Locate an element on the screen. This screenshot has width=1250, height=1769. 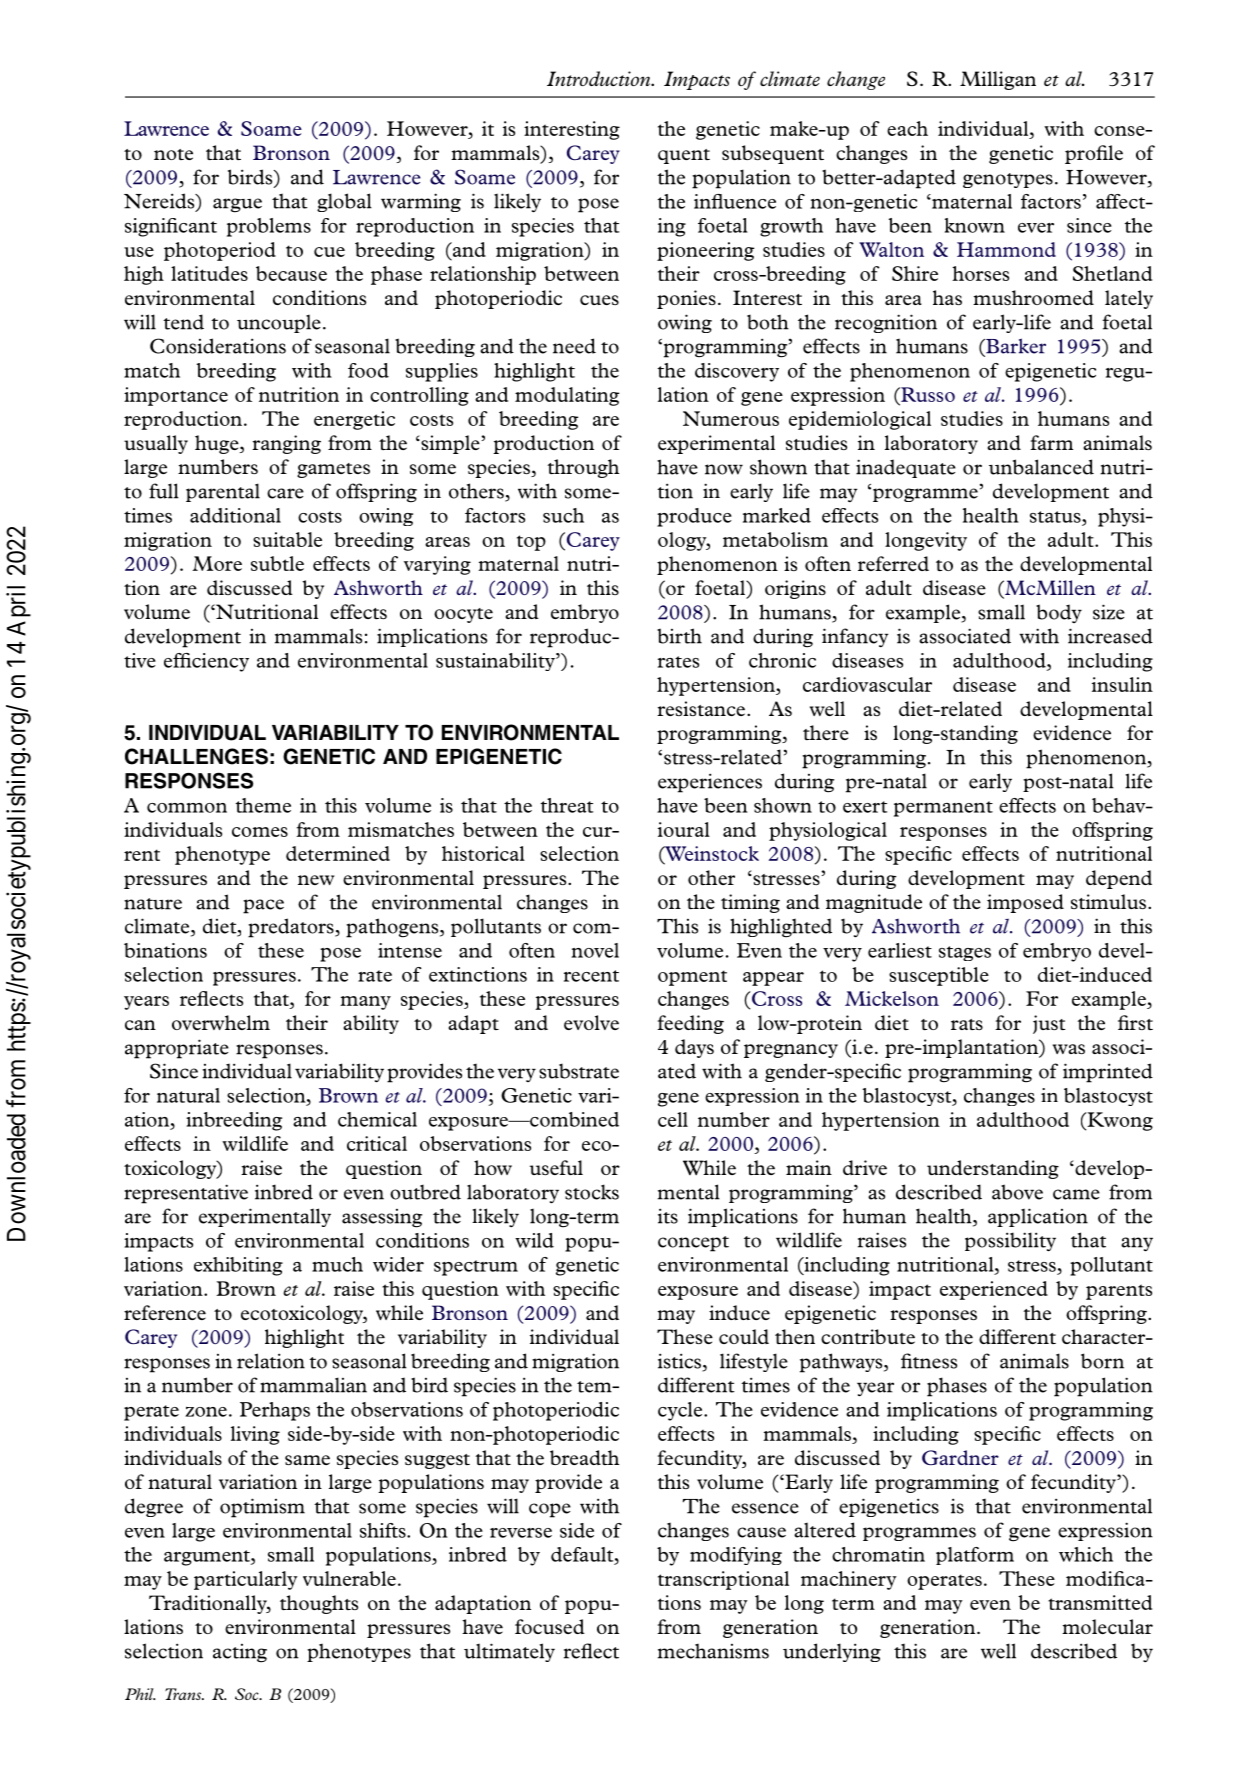
acting is located at coordinates (240, 1653).
